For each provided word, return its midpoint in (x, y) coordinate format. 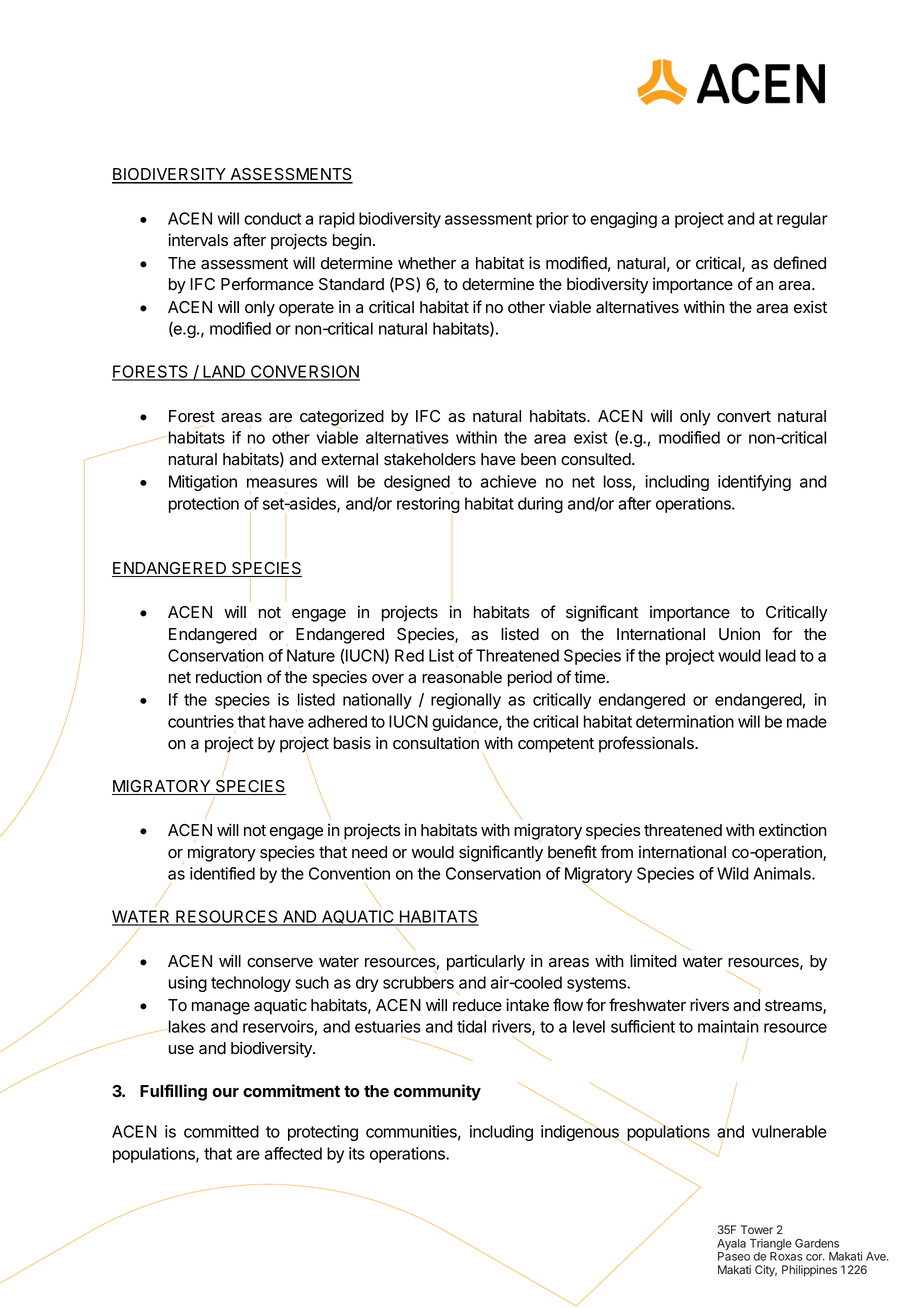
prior (552, 220)
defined (799, 263)
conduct (273, 218)
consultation (436, 743)
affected (293, 1153)
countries (201, 721)
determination (685, 721)
